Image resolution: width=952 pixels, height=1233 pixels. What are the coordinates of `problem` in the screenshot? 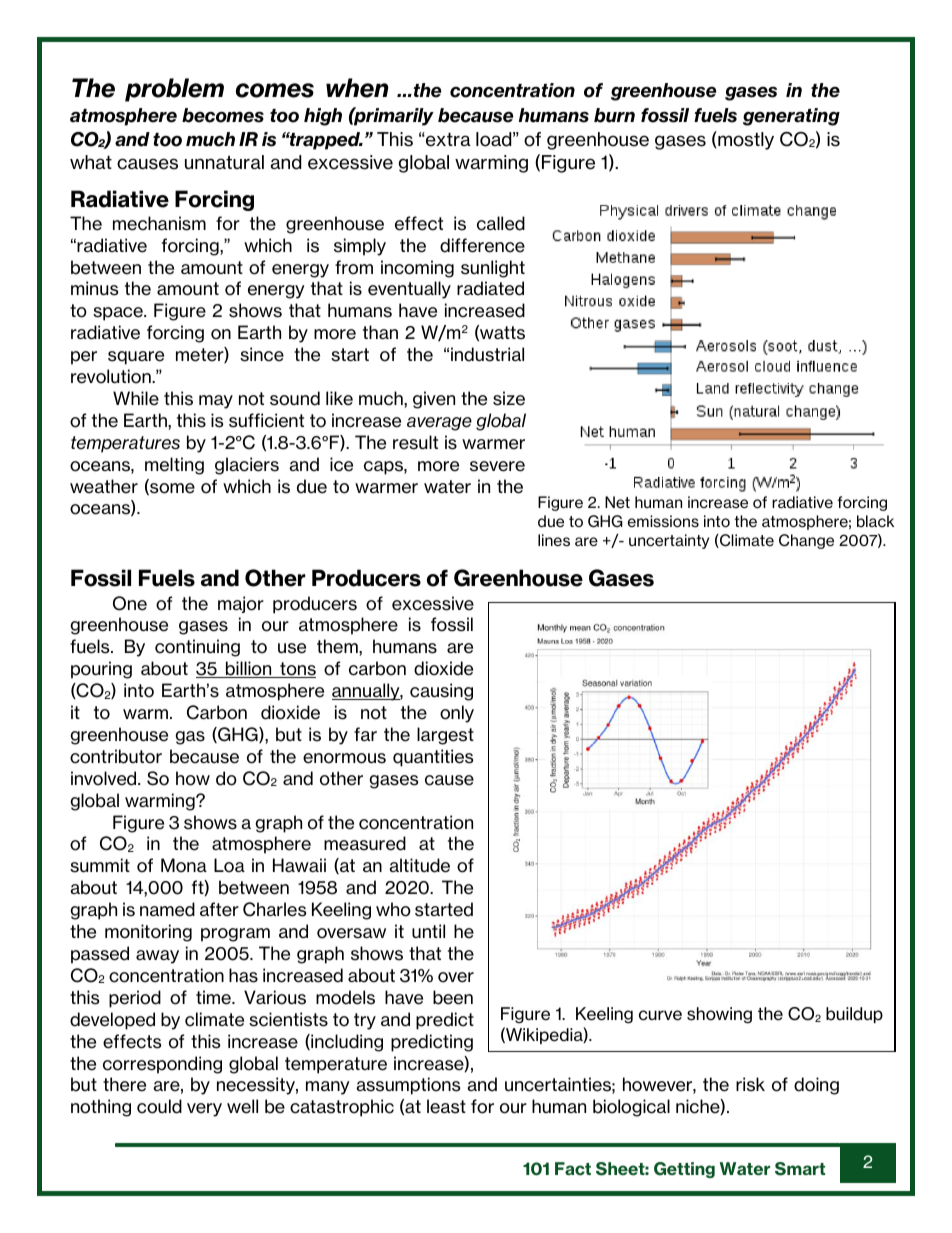 It's located at (174, 90).
